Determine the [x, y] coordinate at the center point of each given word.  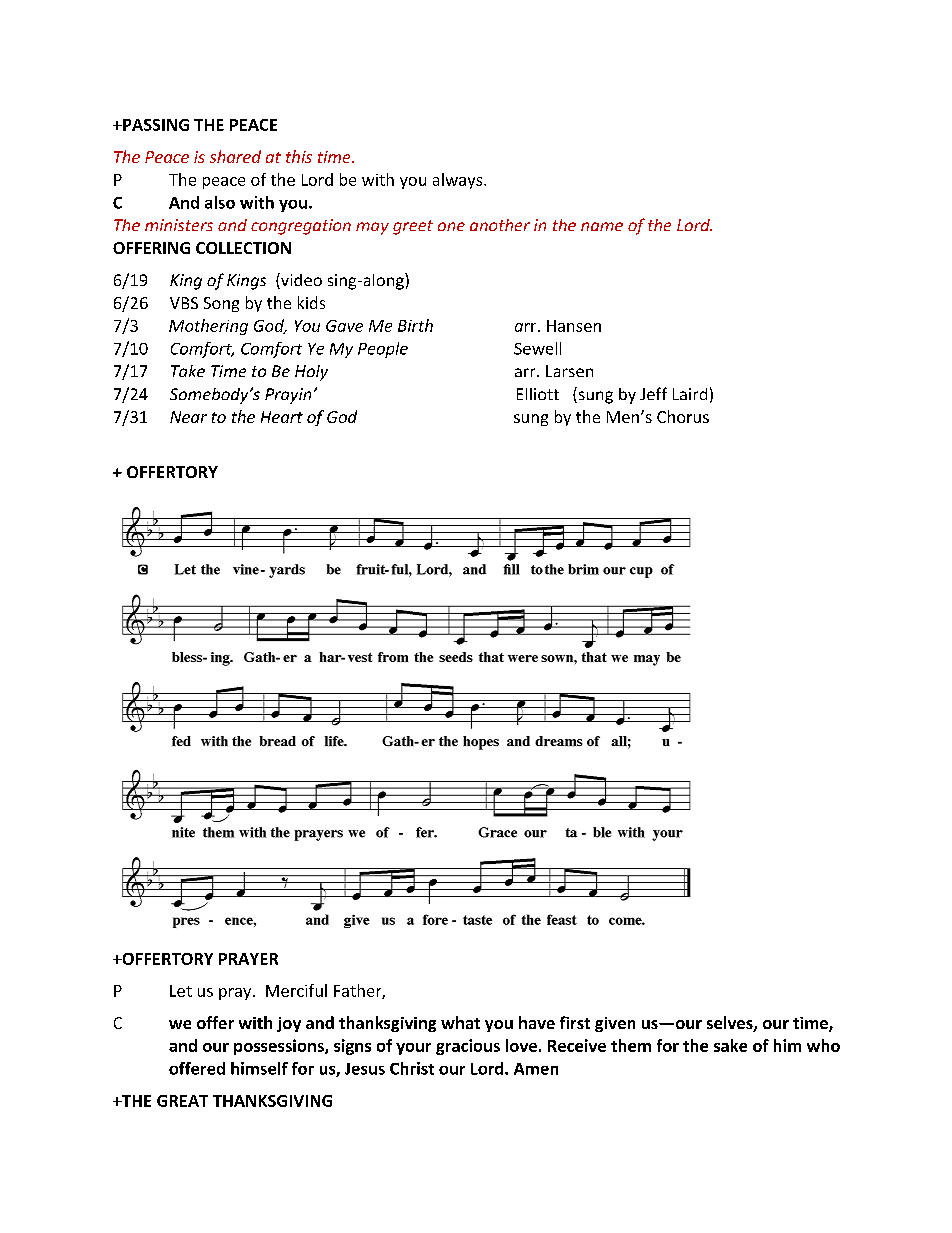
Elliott [538, 394]
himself [259, 1068]
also [220, 202]
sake [730, 1045]
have [537, 1022]
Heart [282, 417]
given [615, 1024]
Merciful [296, 990]
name [602, 226]
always [459, 181]
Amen [536, 1069]
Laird [690, 394]
